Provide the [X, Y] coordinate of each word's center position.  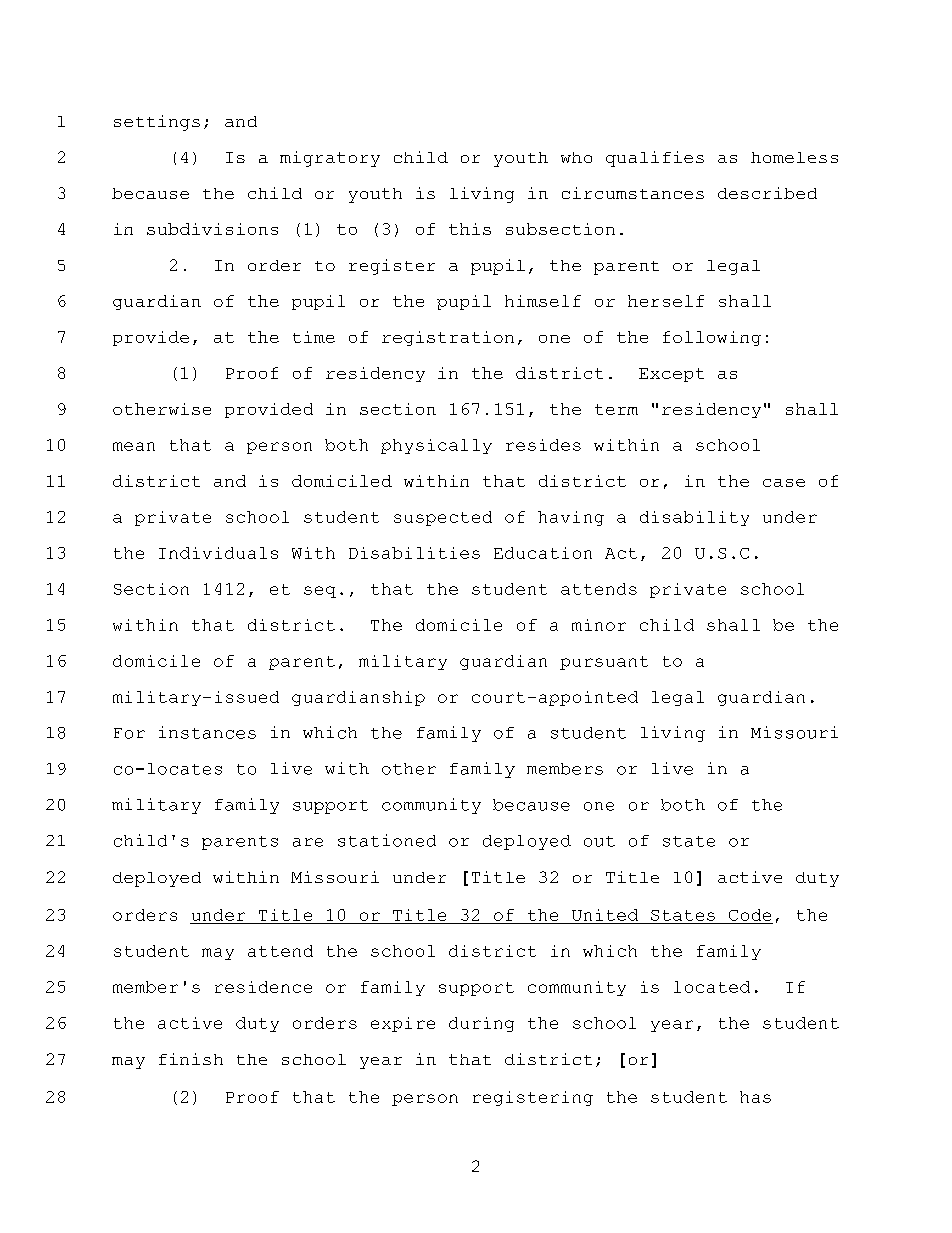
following [712, 338]
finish [191, 1059]
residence [263, 987]
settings [157, 123]
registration [448, 338]
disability [694, 518]
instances [207, 732]
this [470, 229]
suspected [443, 518]
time [314, 337]
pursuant [604, 663]
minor [599, 625]
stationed [387, 840]
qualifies [655, 159]
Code [750, 915]
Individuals [218, 553]
